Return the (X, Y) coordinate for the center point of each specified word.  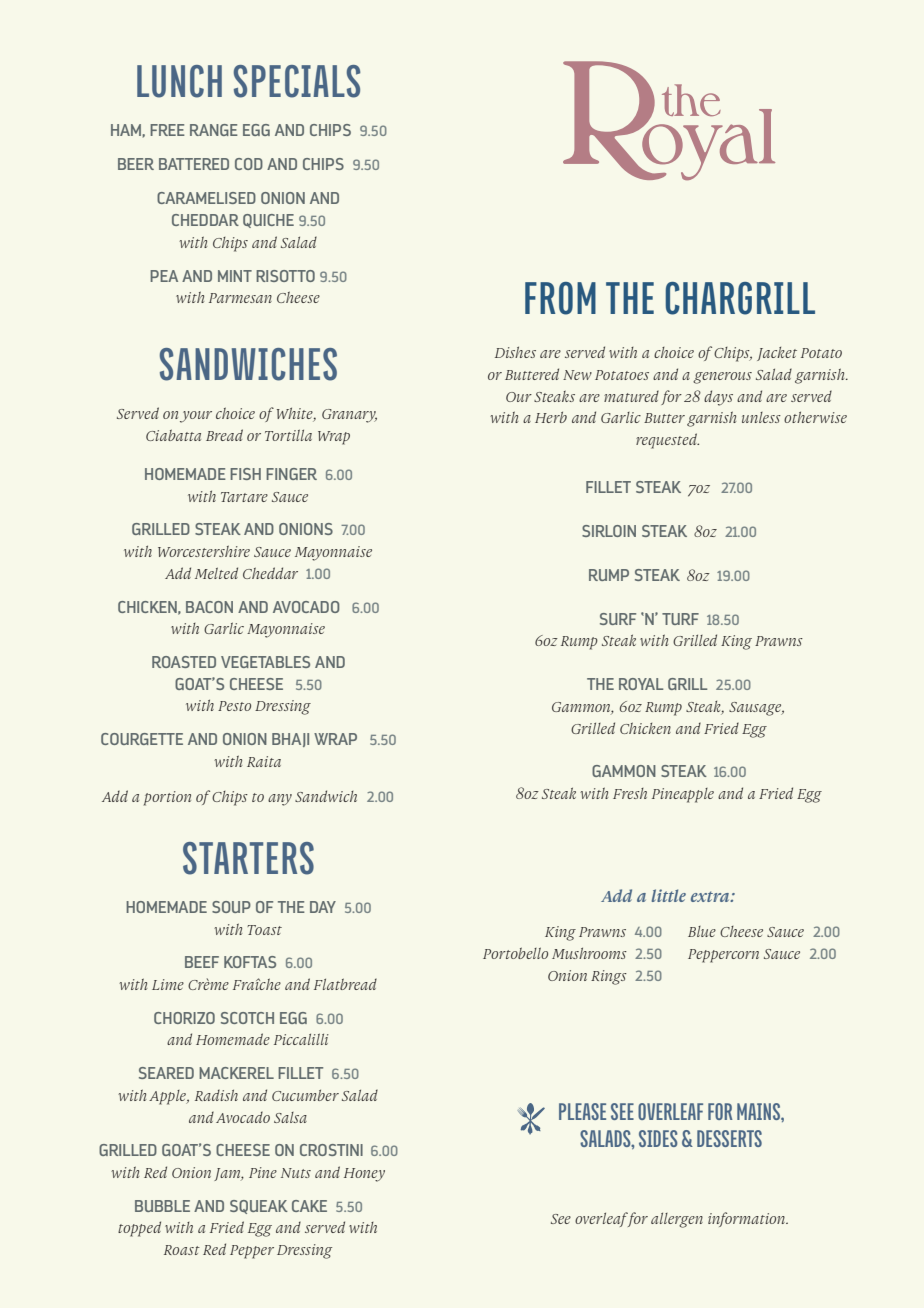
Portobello (515, 953)
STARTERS (248, 858)
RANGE (214, 130)
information (748, 1219)
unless (761, 417)
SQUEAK (259, 1207)
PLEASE (582, 1111)
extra (711, 896)
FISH (245, 474)
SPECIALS (297, 81)
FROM (560, 298)
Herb (551, 417)
